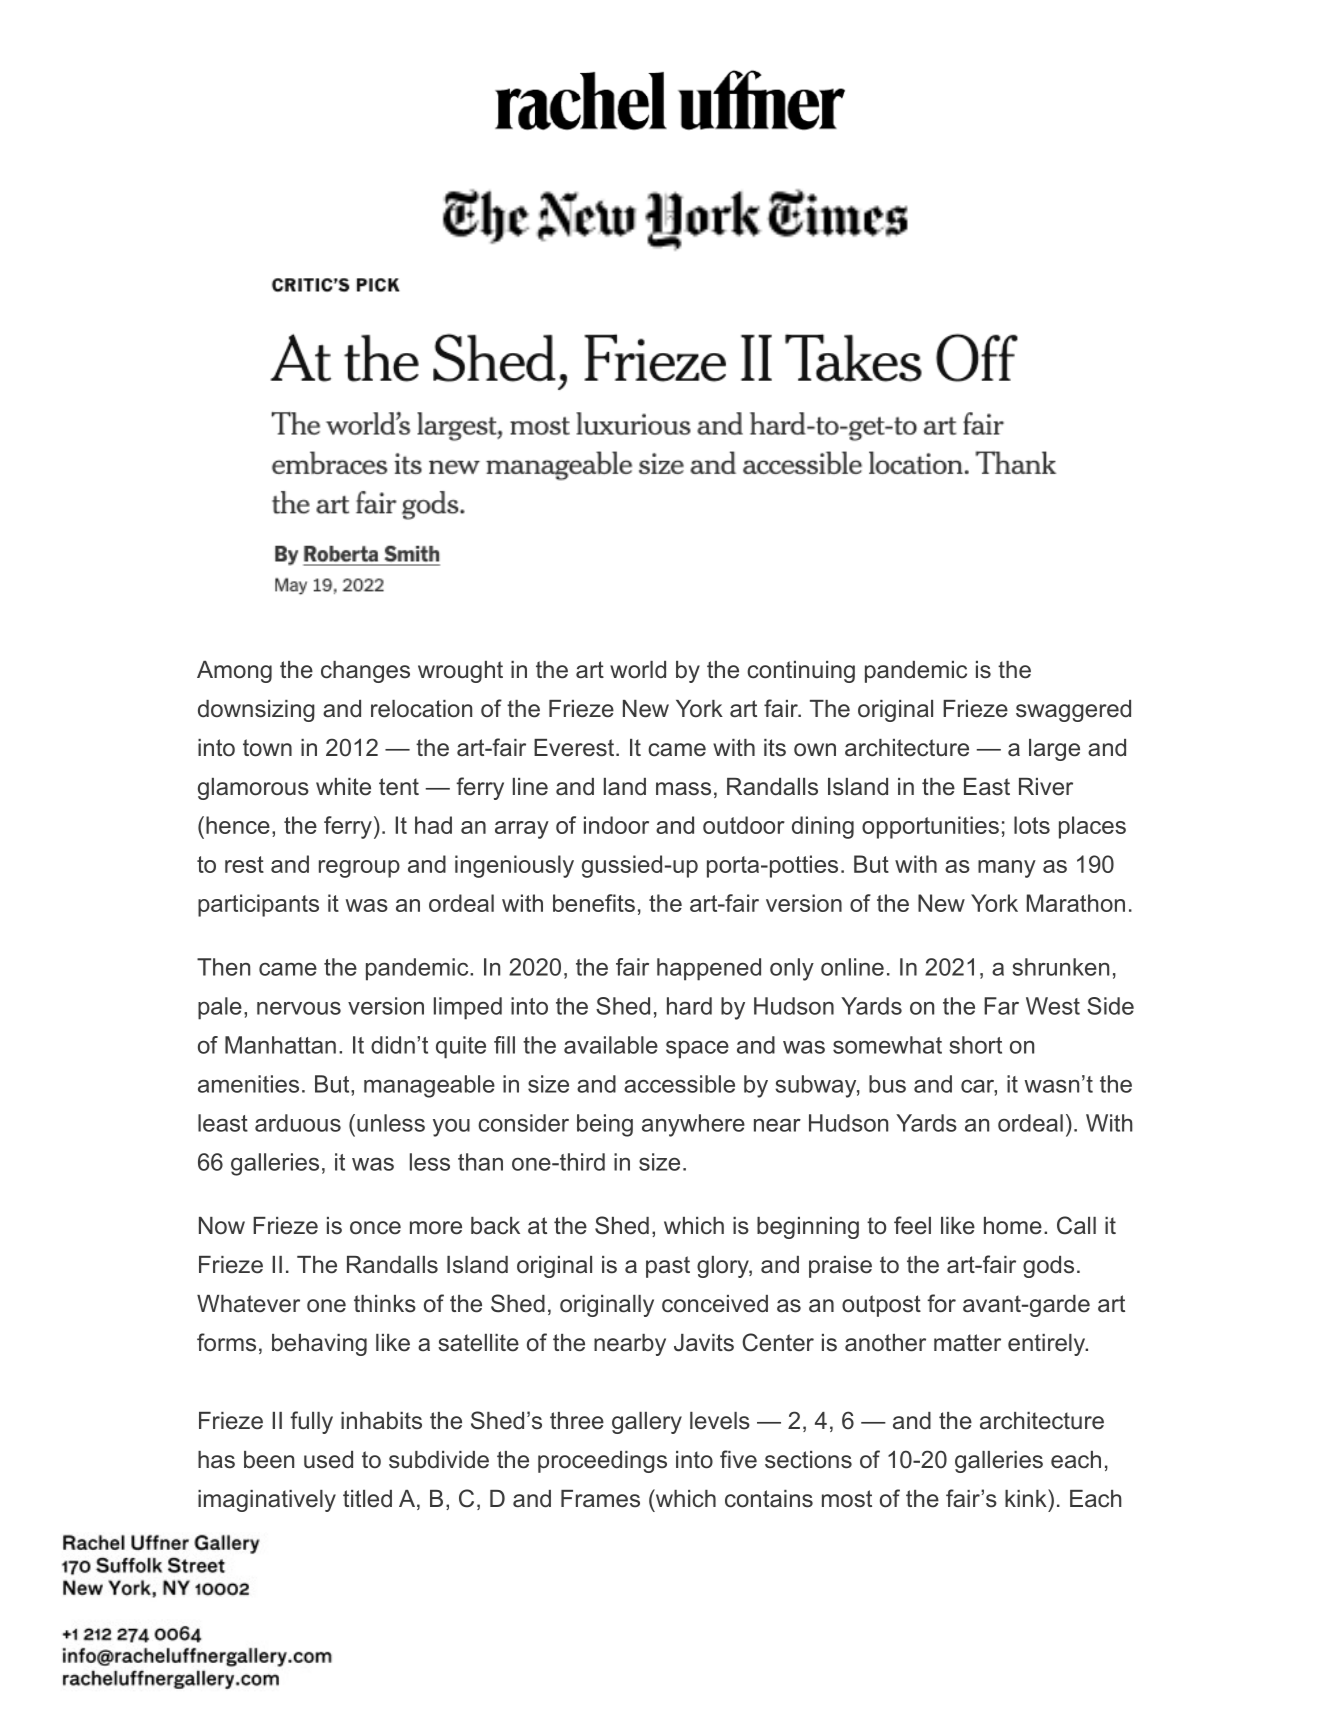 Image resolution: width=1339 pixels, height=1733 pixels. I want to click on proceedings, so click(602, 1462).
